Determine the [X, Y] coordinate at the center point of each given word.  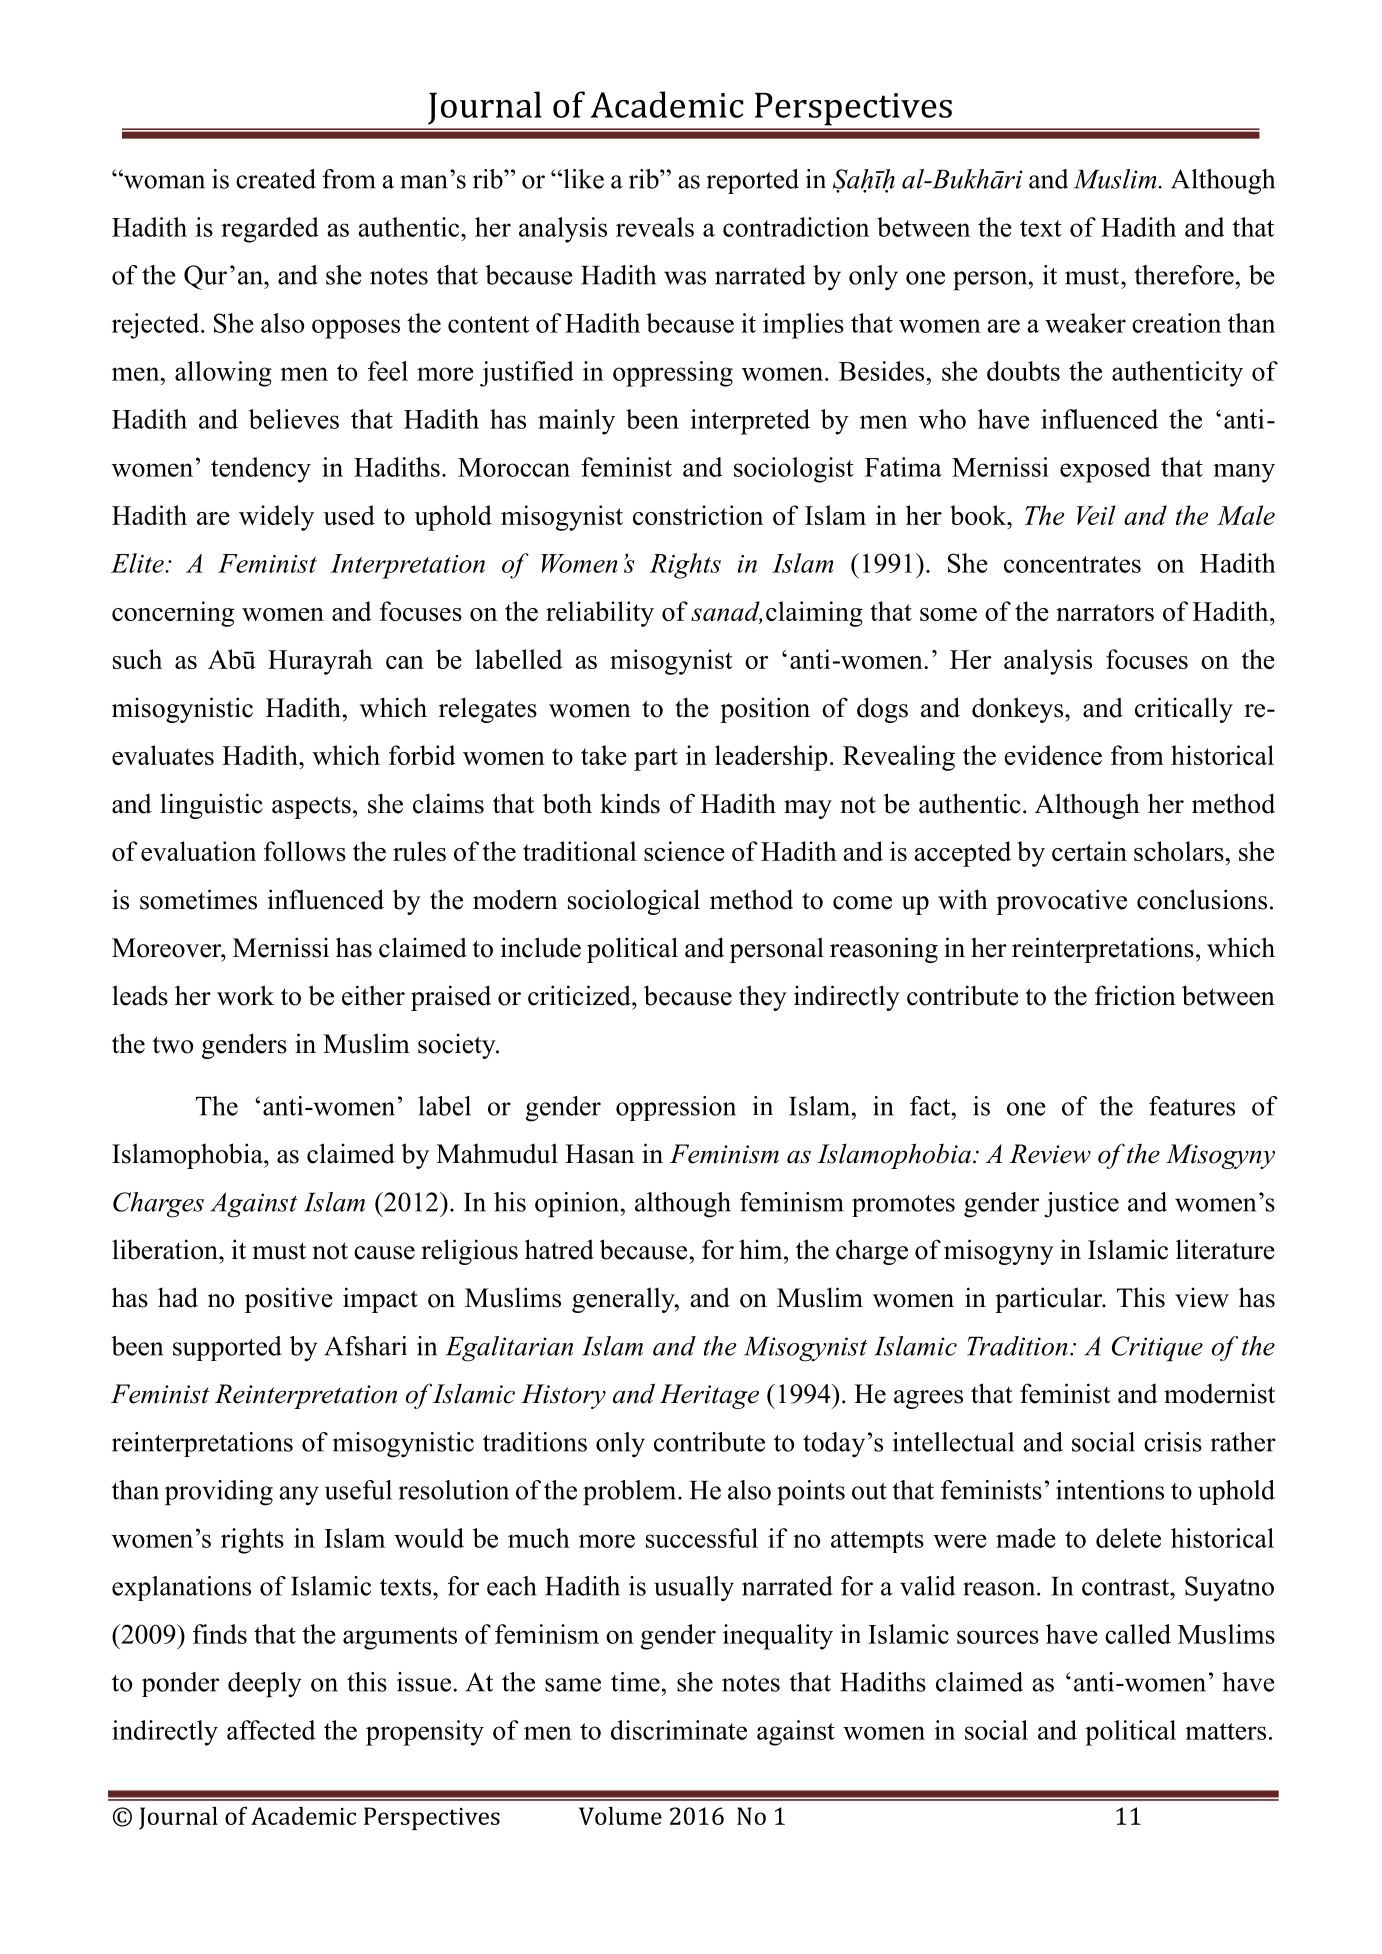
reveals [655, 227]
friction [1135, 995]
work [245, 995]
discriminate [679, 1730]
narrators [1105, 612]
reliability [600, 614]
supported [227, 1348]
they [763, 998]
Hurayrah [320, 662]
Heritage [709, 1396]
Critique [1157, 1349]
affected [271, 1730]
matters [1225, 1731]
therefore [1184, 275]
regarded [270, 230]
